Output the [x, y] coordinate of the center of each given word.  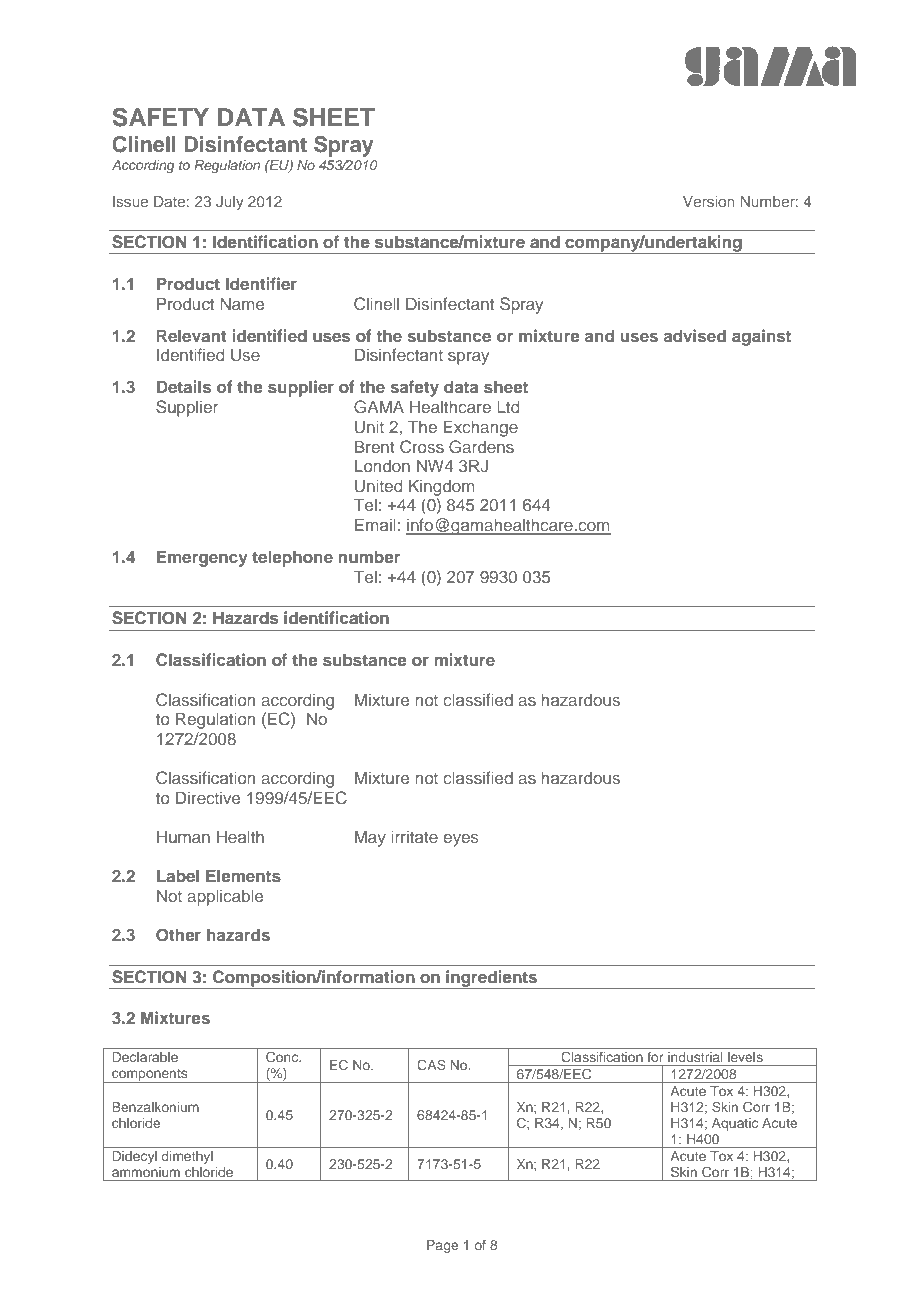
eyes [461, 840]
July [230, 203]
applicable [225, 897]
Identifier [261, 283]
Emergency [202, 558]
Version [709, 201]
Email [375, 524]
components [150, 1076]
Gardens [481, 447]
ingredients [492, 979]
